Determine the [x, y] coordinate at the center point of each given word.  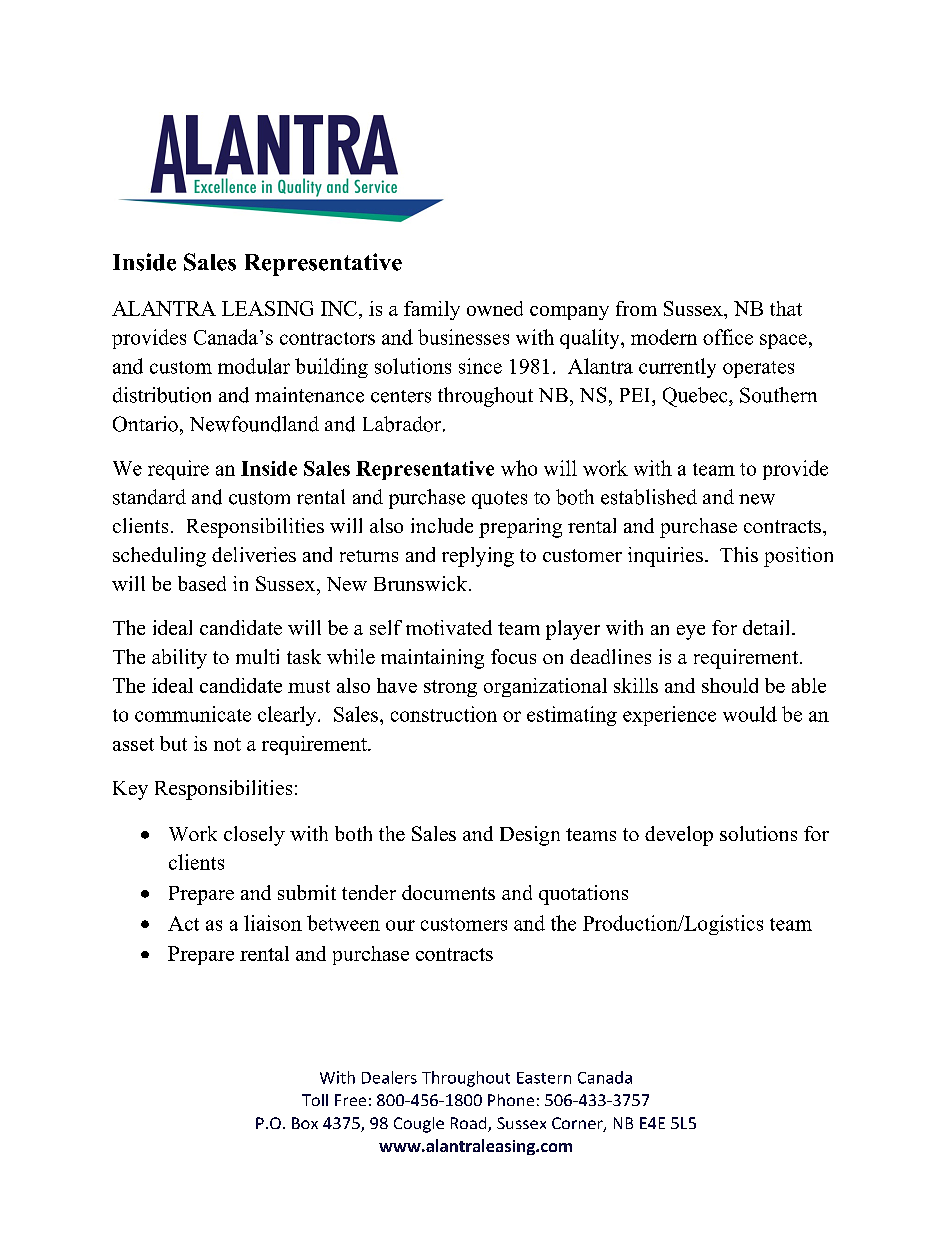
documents [448, 892]
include [442, 525]
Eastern [544, 1078]
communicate [193, 714]
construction [444, 714]
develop [679, 836]
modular [254, 366]
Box [305, 1123]
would [750, 714]
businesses [463, 337]
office [728, 337]
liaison [273, 923]
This [739, 554]
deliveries [254, 554]
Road [470, 1124]
